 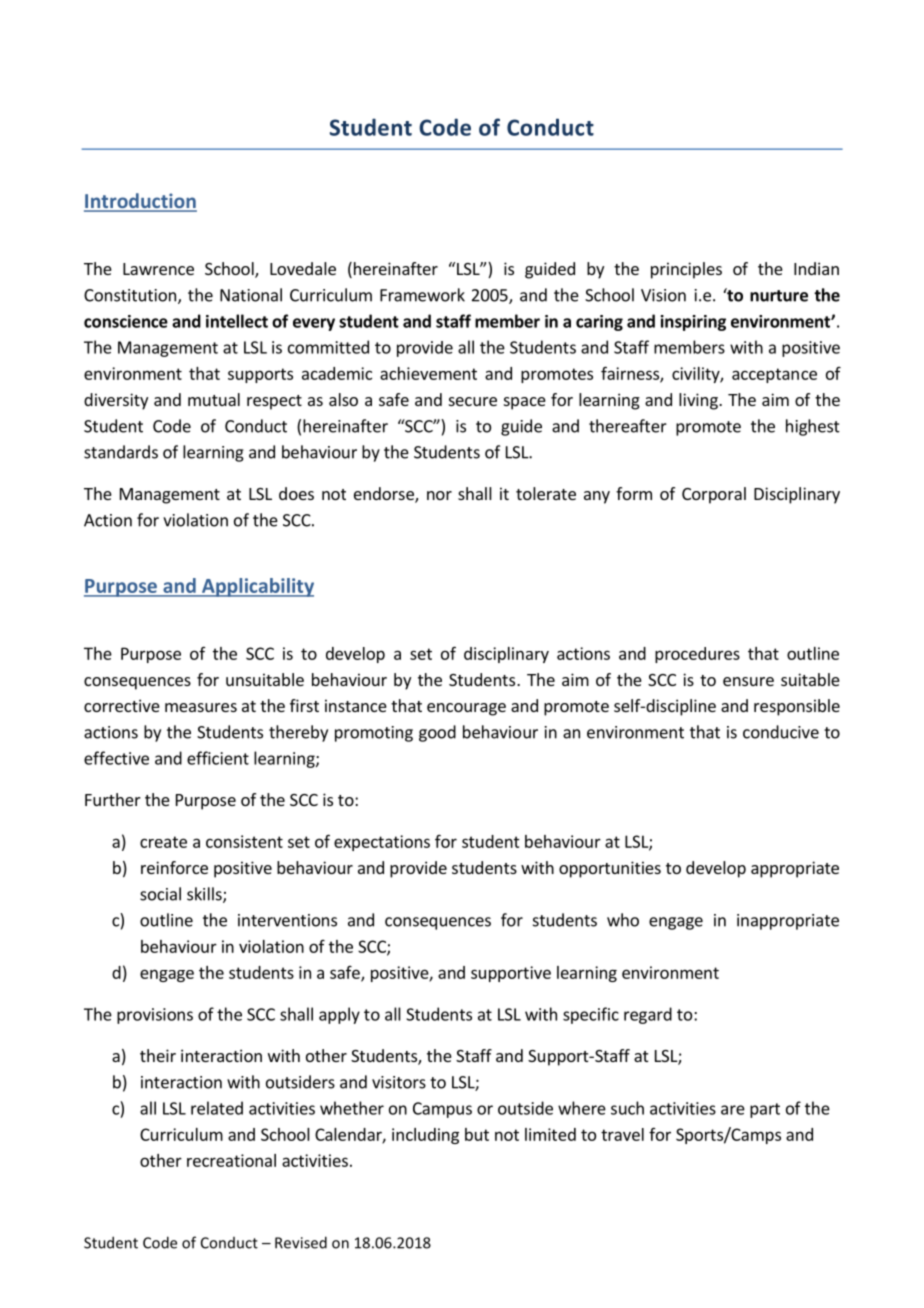 I want to click on recreational, so click(x=231, y=1160).
